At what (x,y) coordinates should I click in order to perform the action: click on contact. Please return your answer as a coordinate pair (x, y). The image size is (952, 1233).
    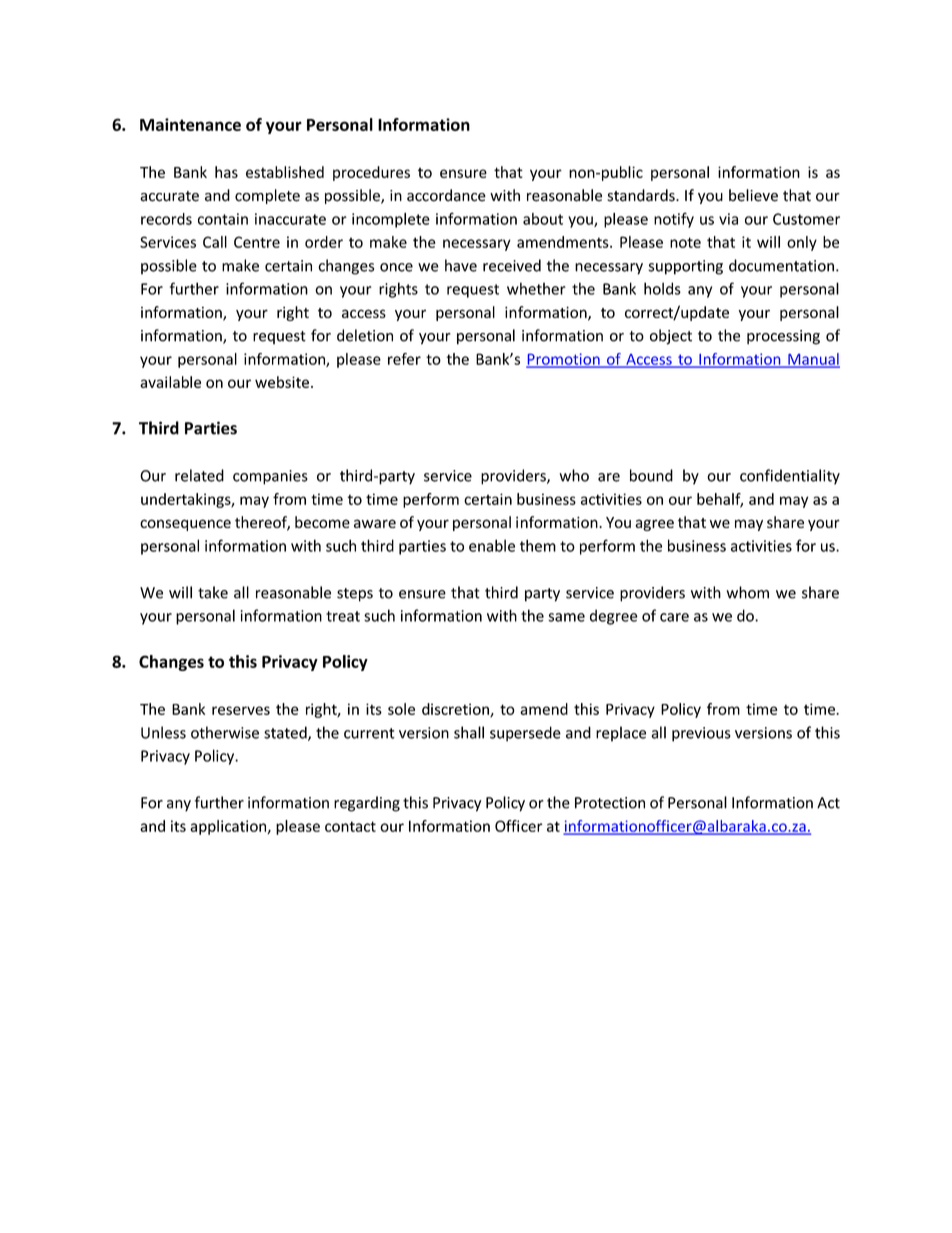
    Looking at the image, I should click on (350, 826).
